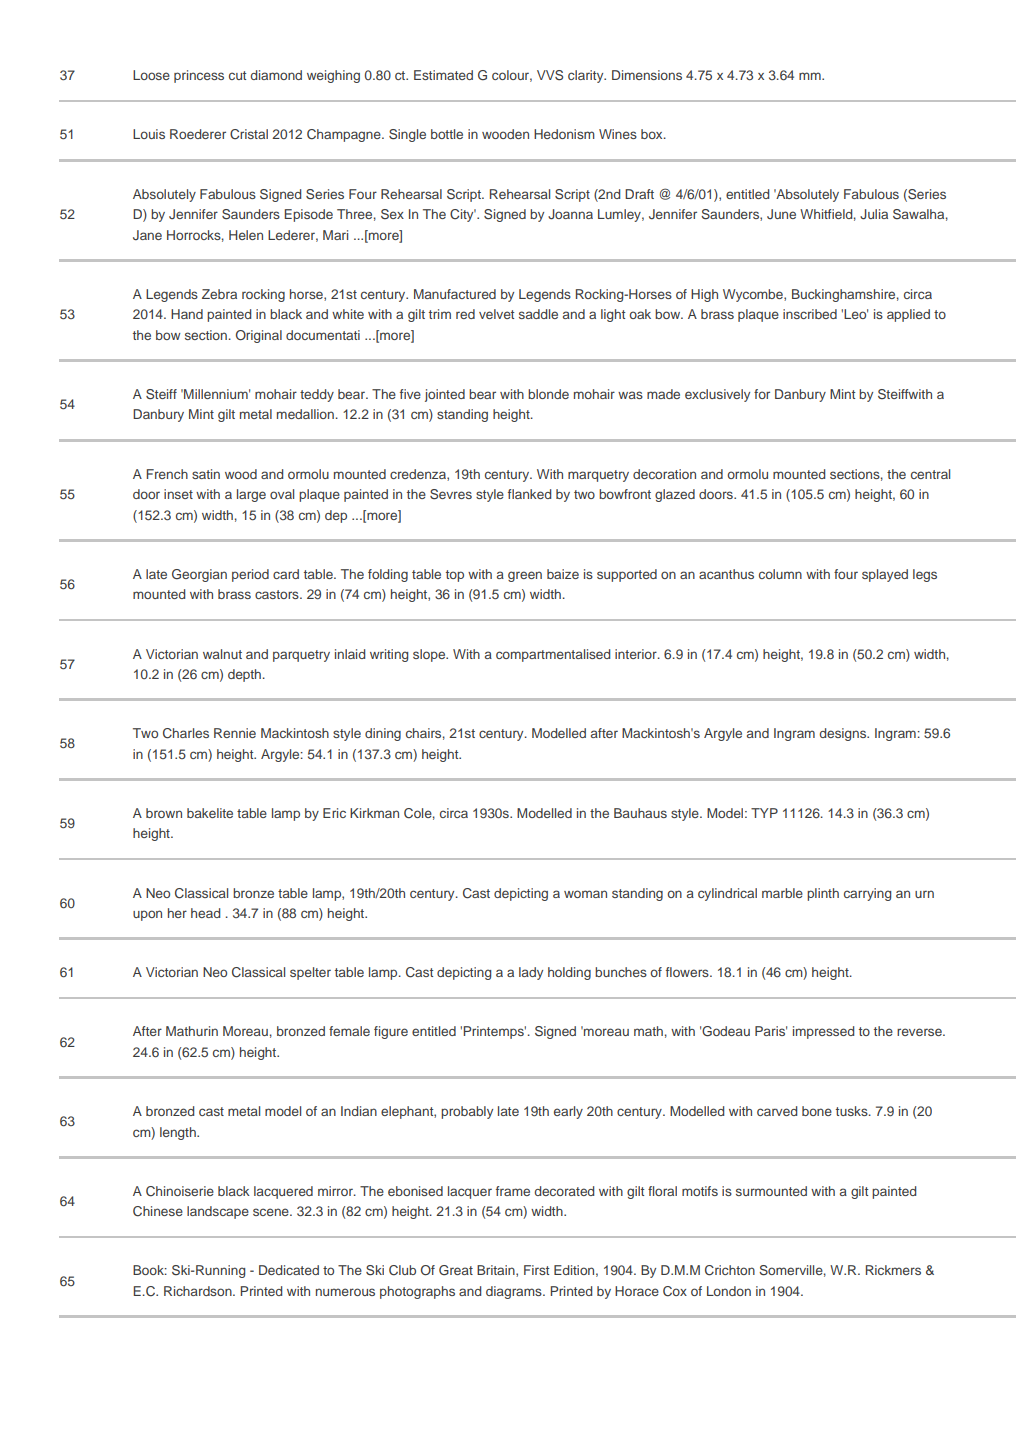 The width and height of the document is (1016, 1438). What do you see at coordinates (249, 134) in the document?
I see `Cristal` at bounding box center [249, 134].
